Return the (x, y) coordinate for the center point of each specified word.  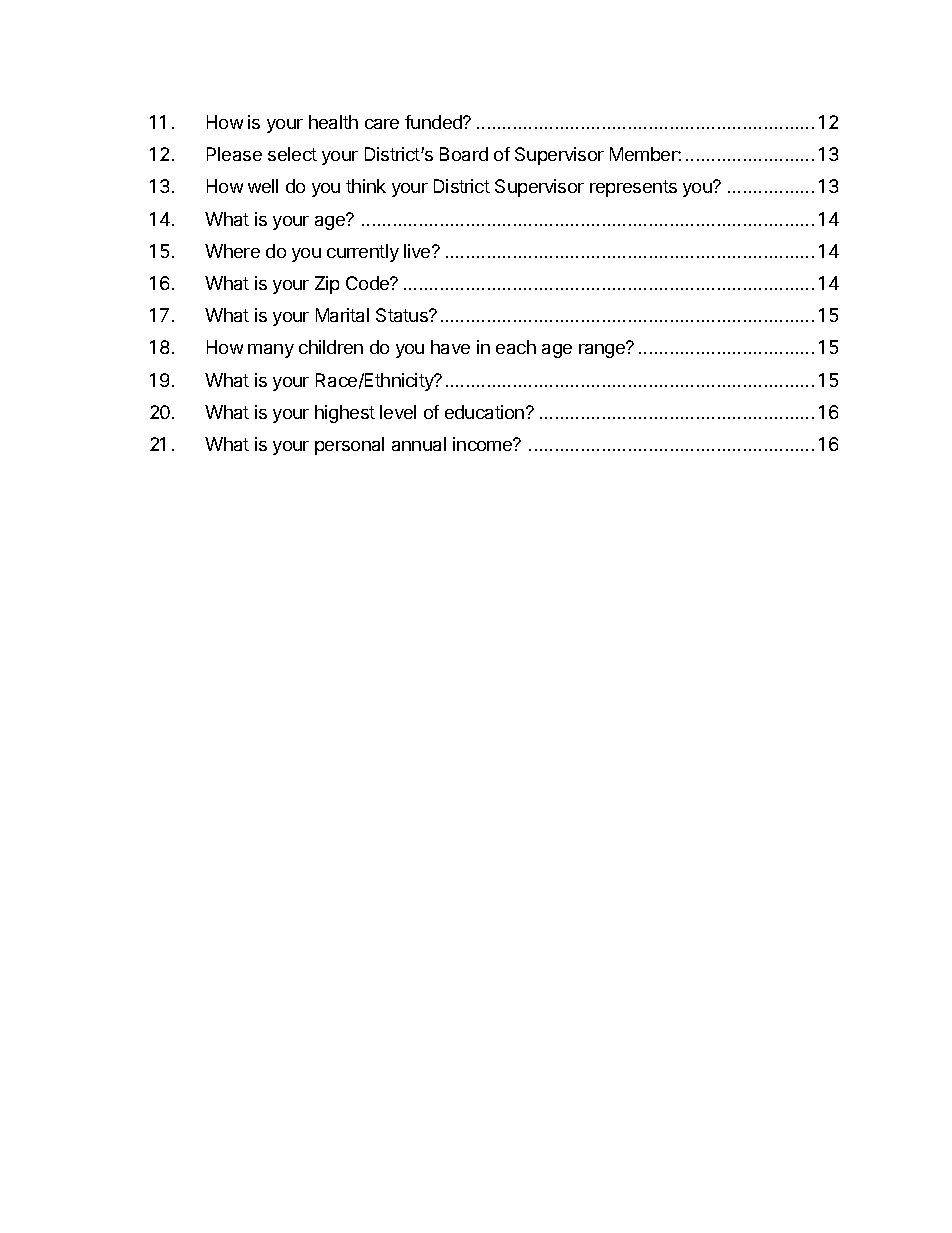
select (292, 154)
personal (349, 446)
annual (419, 444)
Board (464, 154)
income (483, 444)
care (382, 124)
